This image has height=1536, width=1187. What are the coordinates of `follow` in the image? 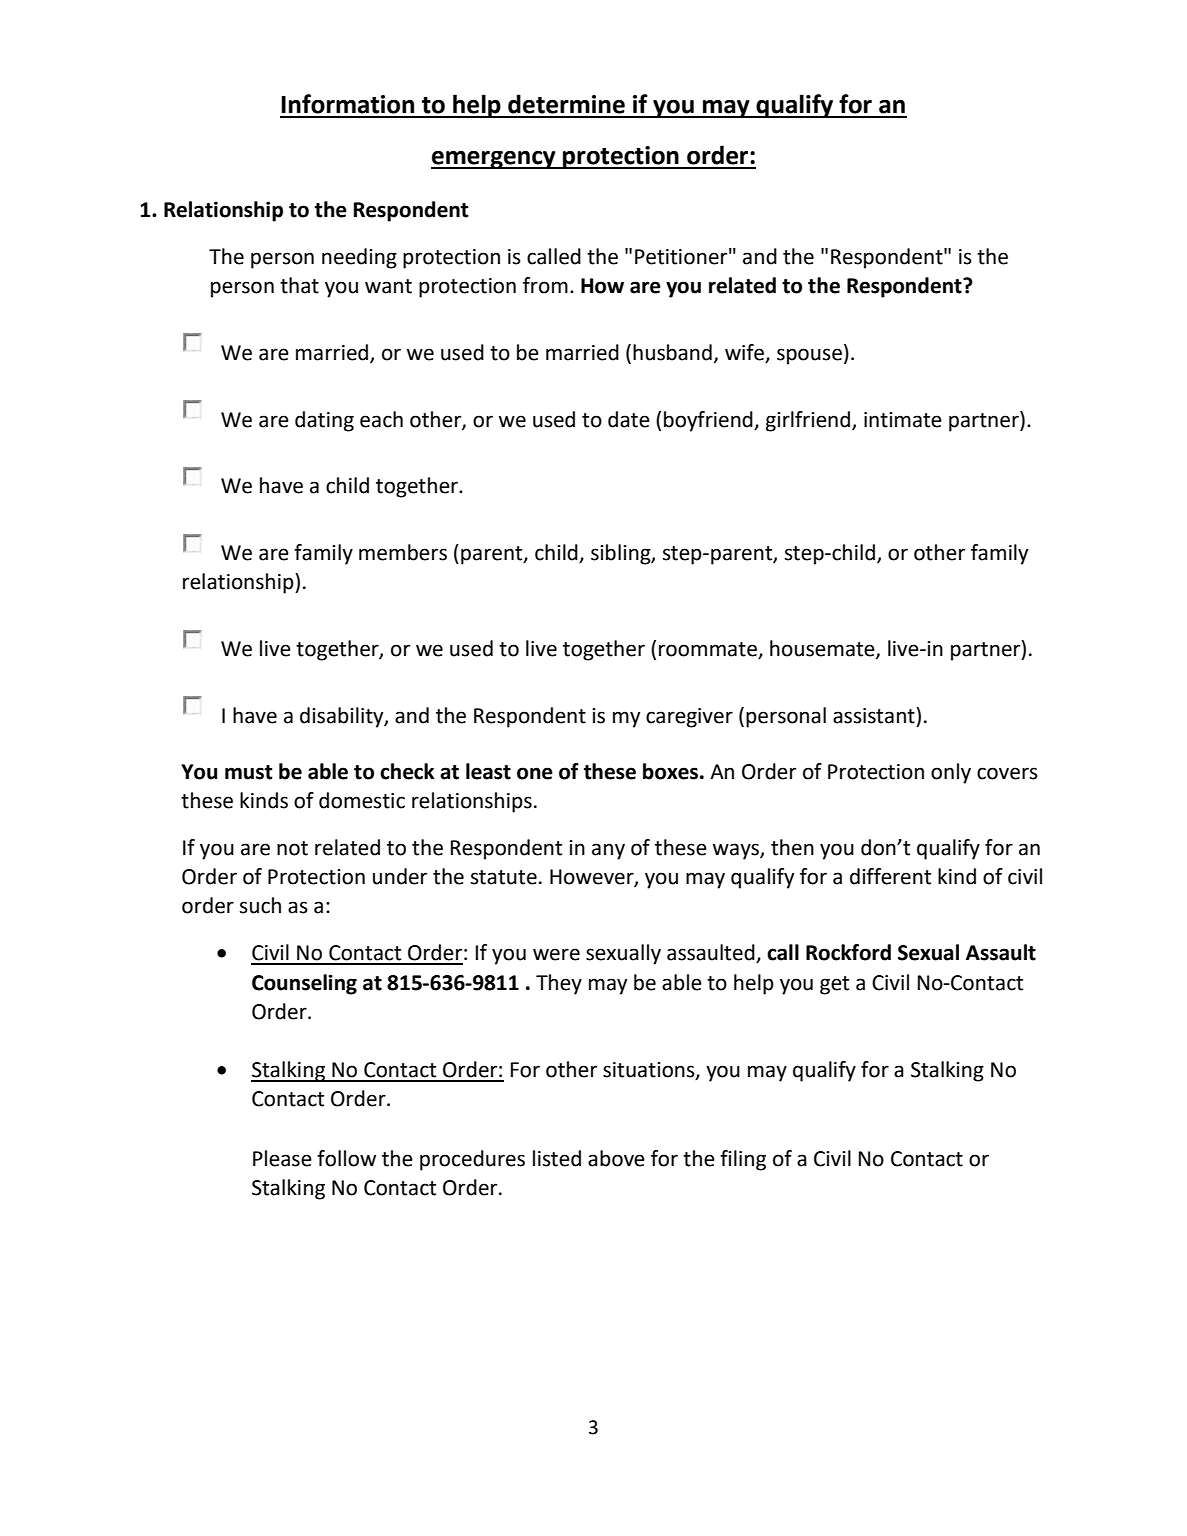 It's located at (346, 1158).
